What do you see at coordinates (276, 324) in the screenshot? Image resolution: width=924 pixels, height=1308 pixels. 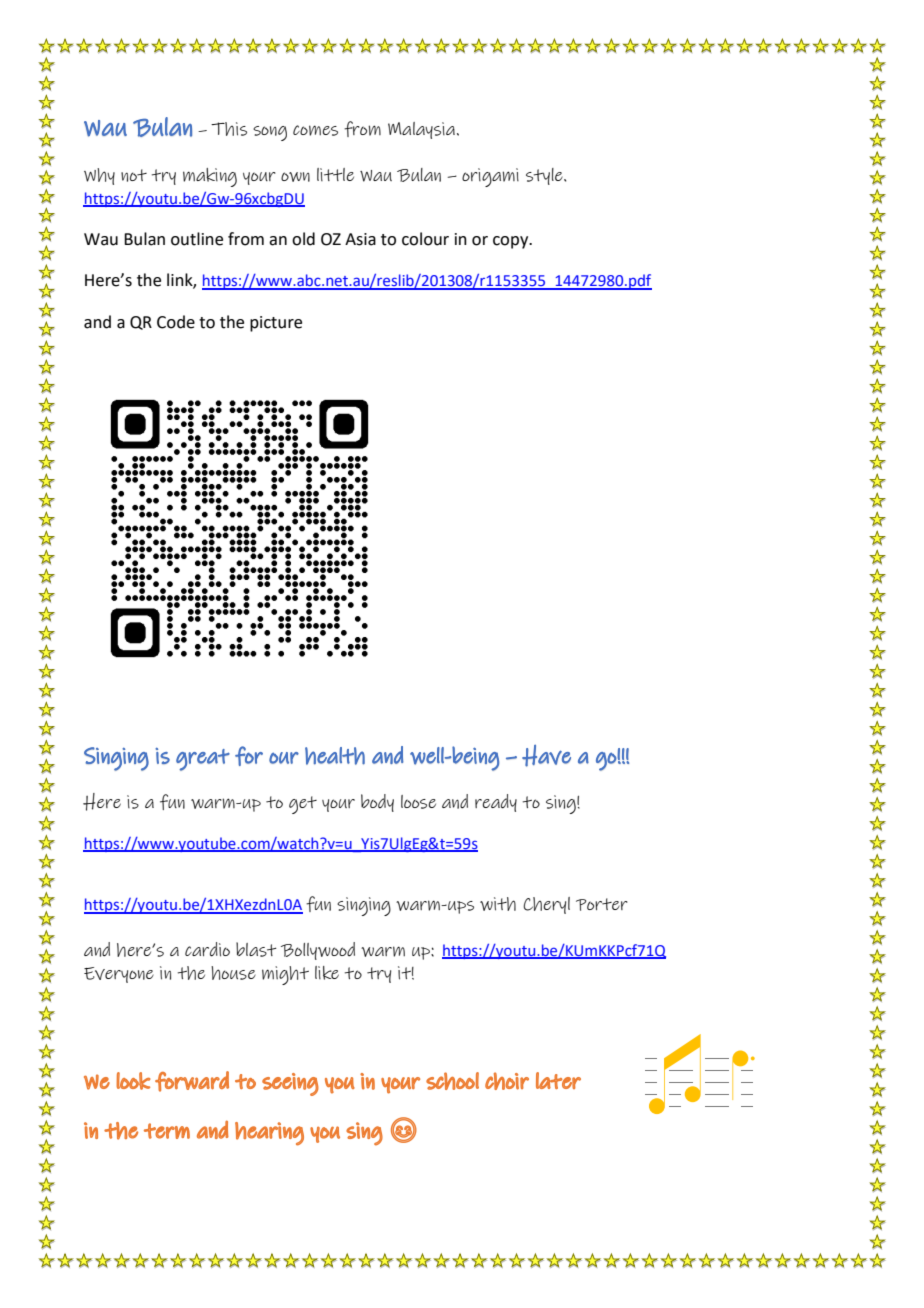 I see `picture` at bounding box center [276, 324].
